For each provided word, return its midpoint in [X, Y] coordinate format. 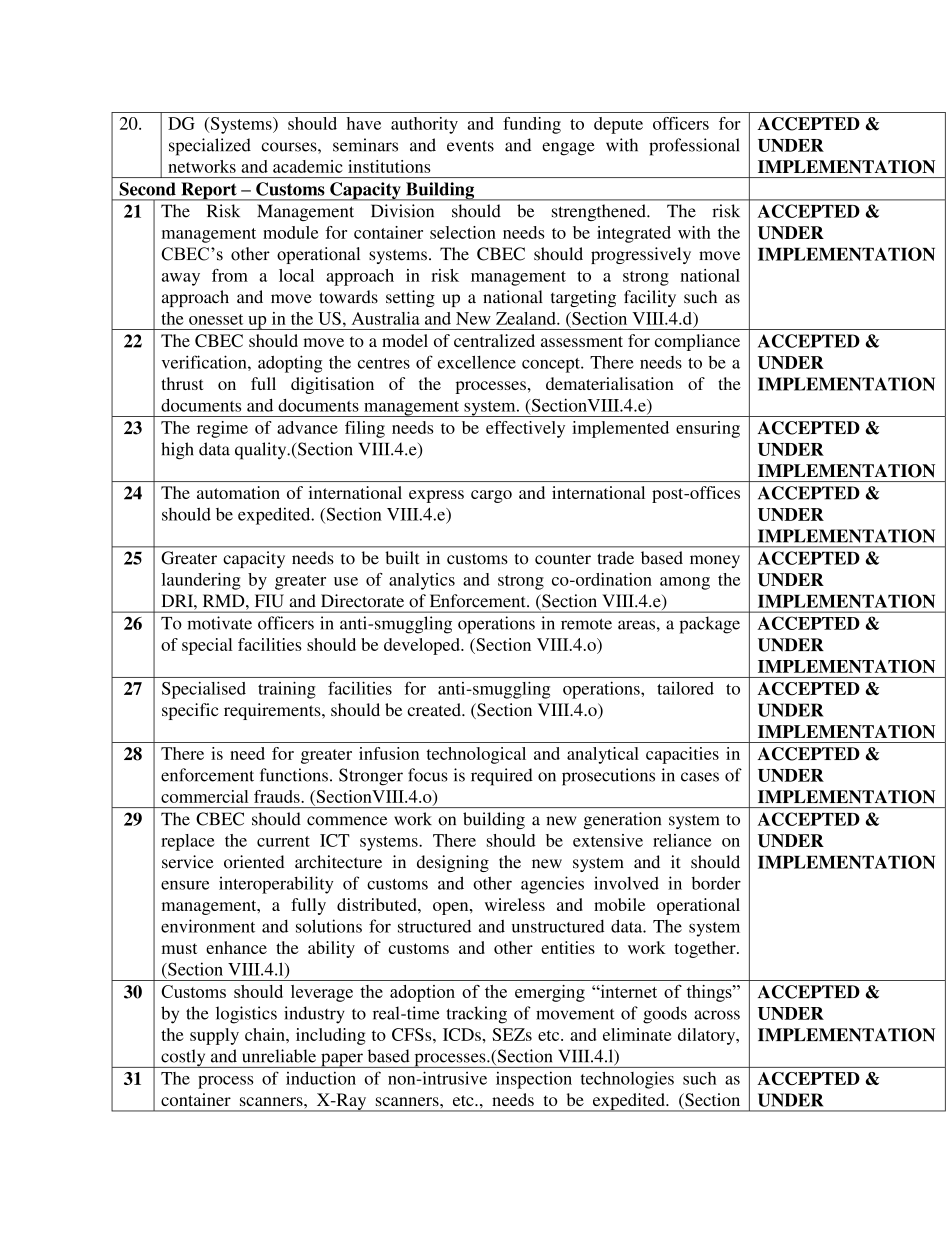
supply [214, 1036]
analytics [422, 581]
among [685, 583]
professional [694, 147]
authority [424, 125]
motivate [219, 623]
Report [209, 191]
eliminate [637, 1034]
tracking [476, 1015]
